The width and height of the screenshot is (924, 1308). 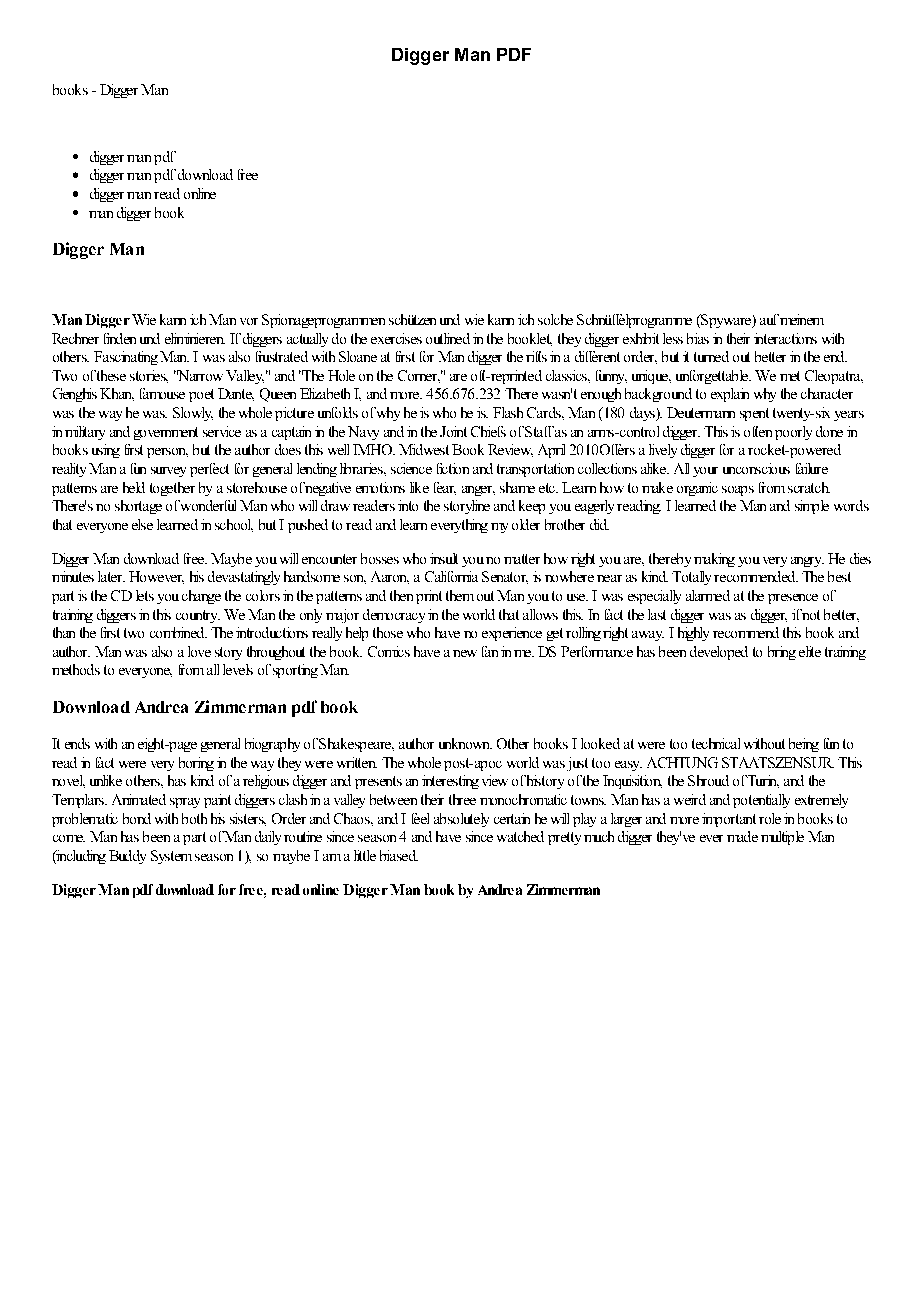 I want to click on outlined, so click(x=448, y=338).
